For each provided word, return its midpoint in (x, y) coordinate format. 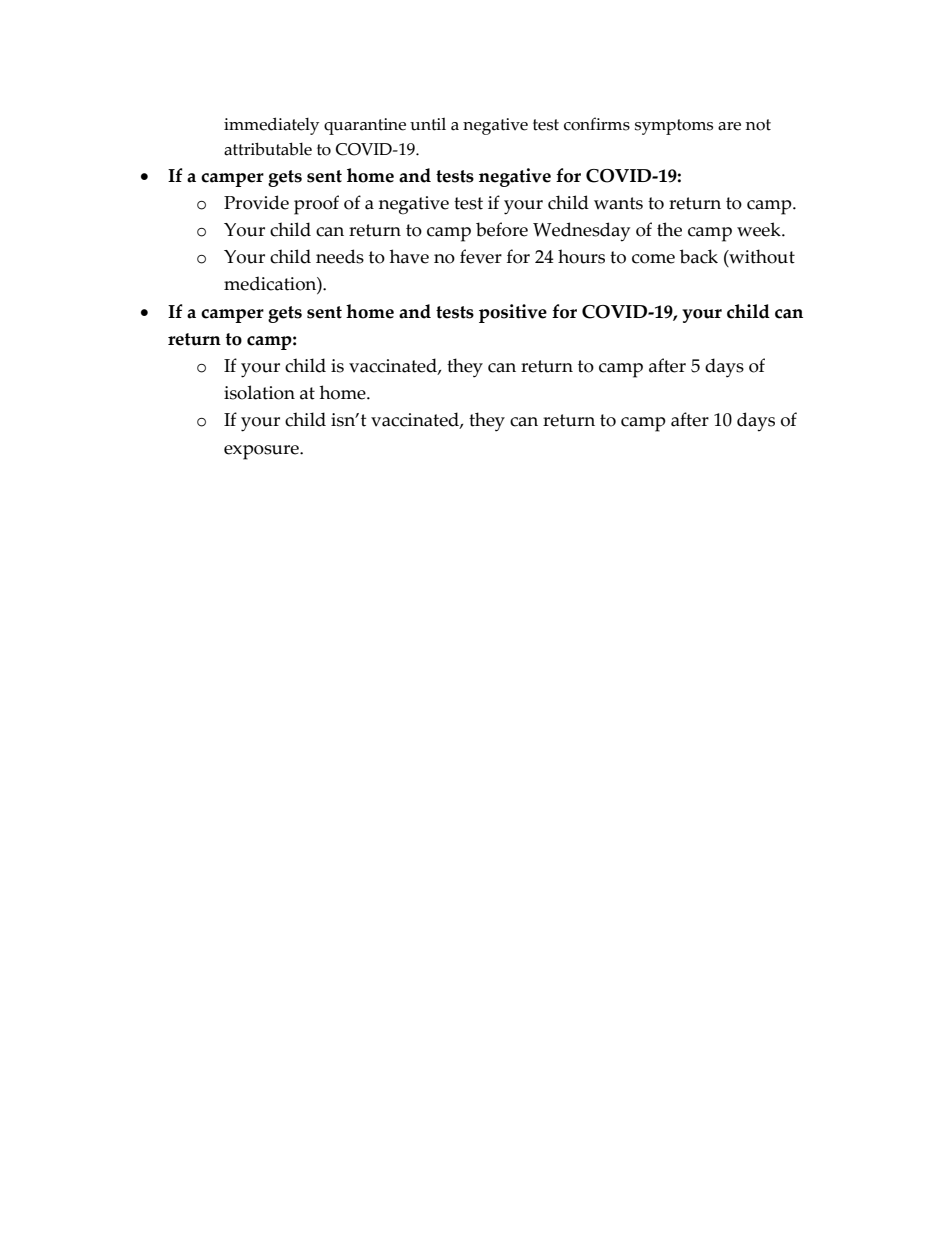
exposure (262, 452)
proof (316, 205)
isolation (259, 392)
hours (581, 256)
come (653, 259)
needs (340, 256)
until (428, 124)
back (699, 256)
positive (513, 313)
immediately (271, 126)
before (502, 229)
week (760, 229)
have (409, 256)
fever (481, 256)
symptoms (674, 127)
